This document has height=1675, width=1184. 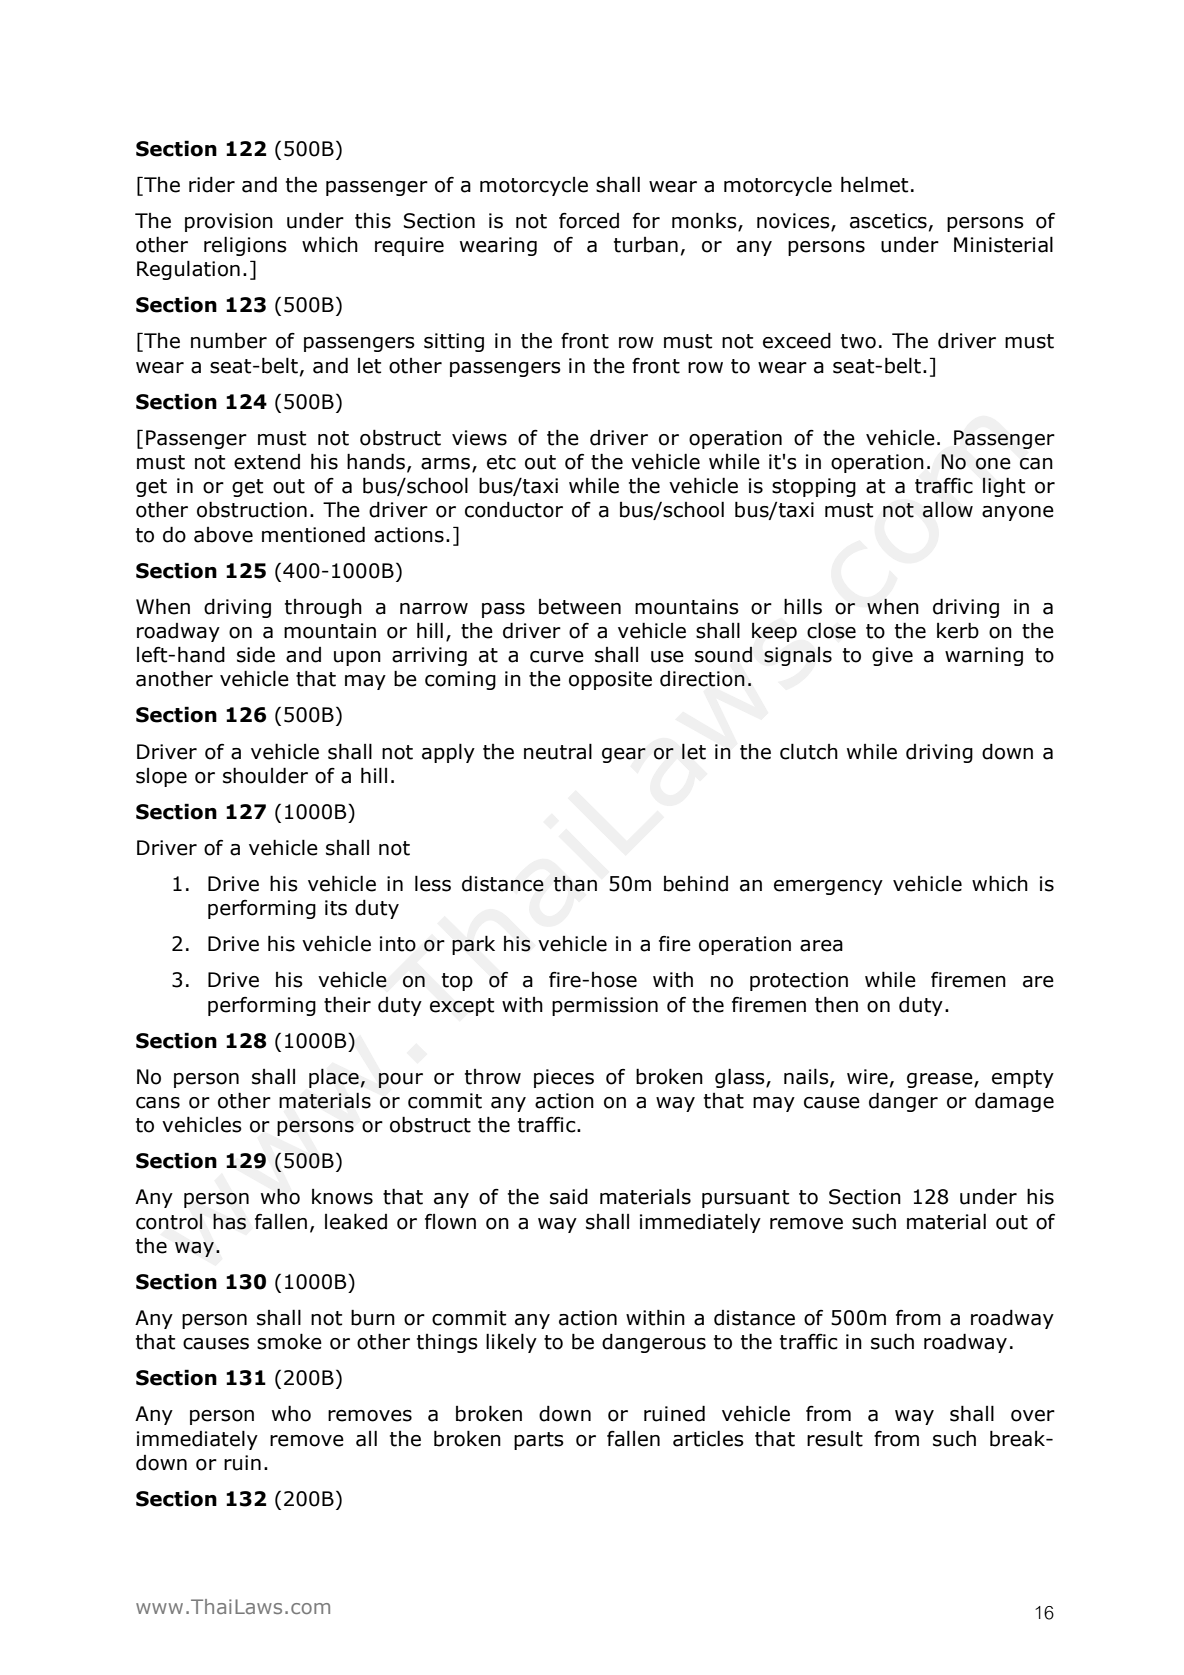 What do you see at coordinates (229, 222) in the document?
I see `provision` at bounding box center [229, 222].
